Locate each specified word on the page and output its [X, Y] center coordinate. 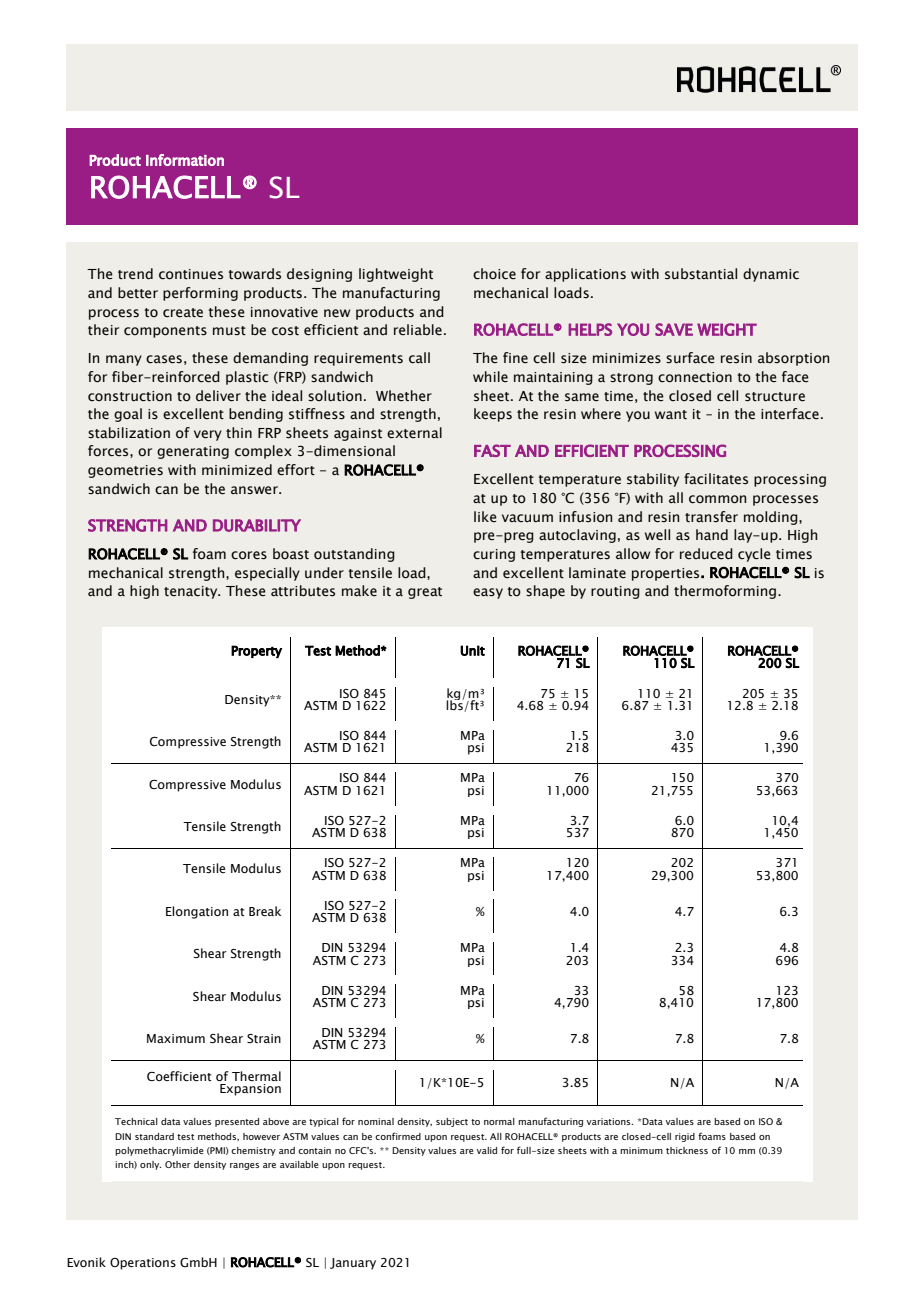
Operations [143, 1264]
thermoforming [725, 592]
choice [494, 274]
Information [185, 160]
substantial [701, 274]
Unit [472, 650]
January [353, 1264]
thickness [687, 1150]
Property [256, 651]
